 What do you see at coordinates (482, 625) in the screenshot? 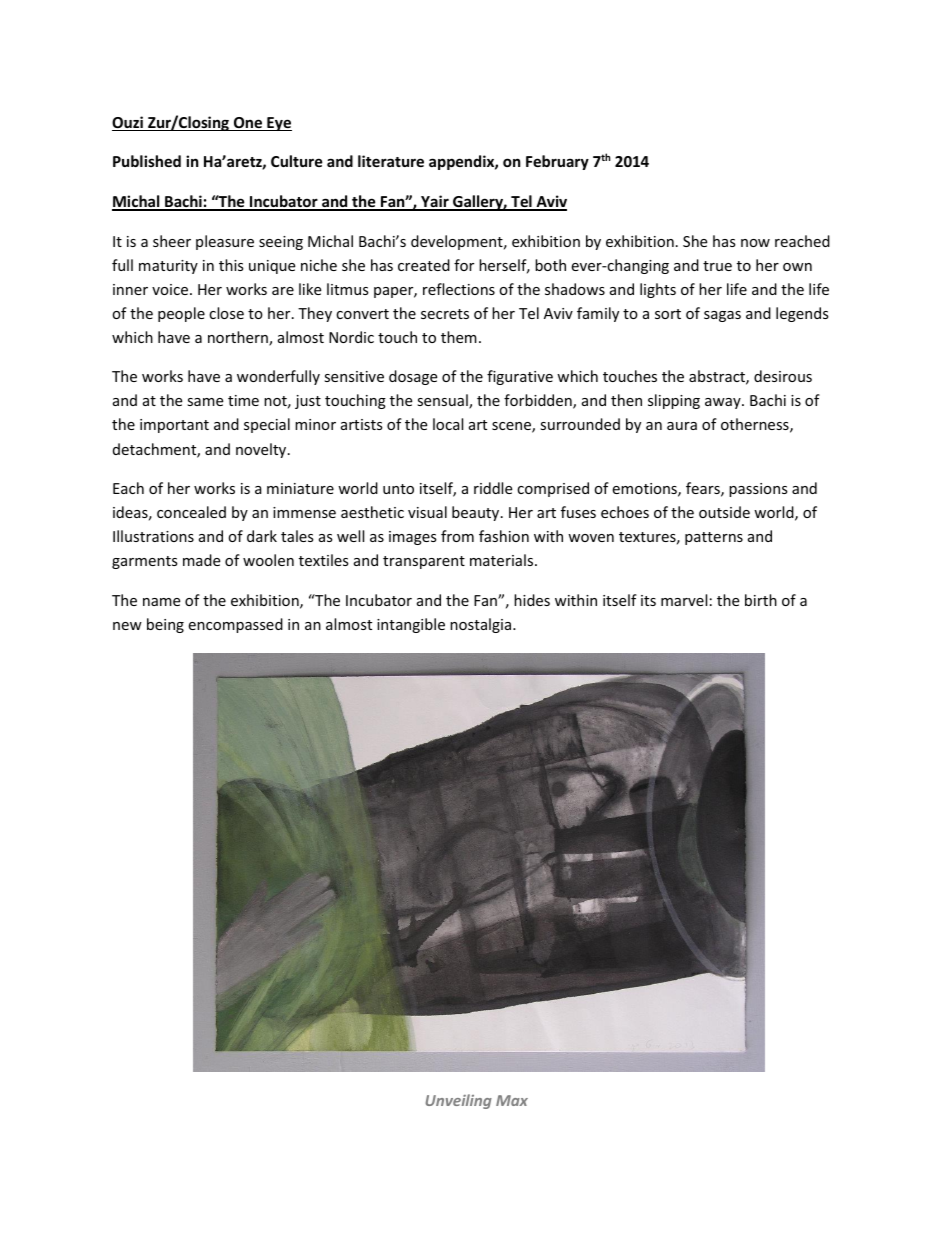
I see `nostalgia` at bounding box center [482, 625].
